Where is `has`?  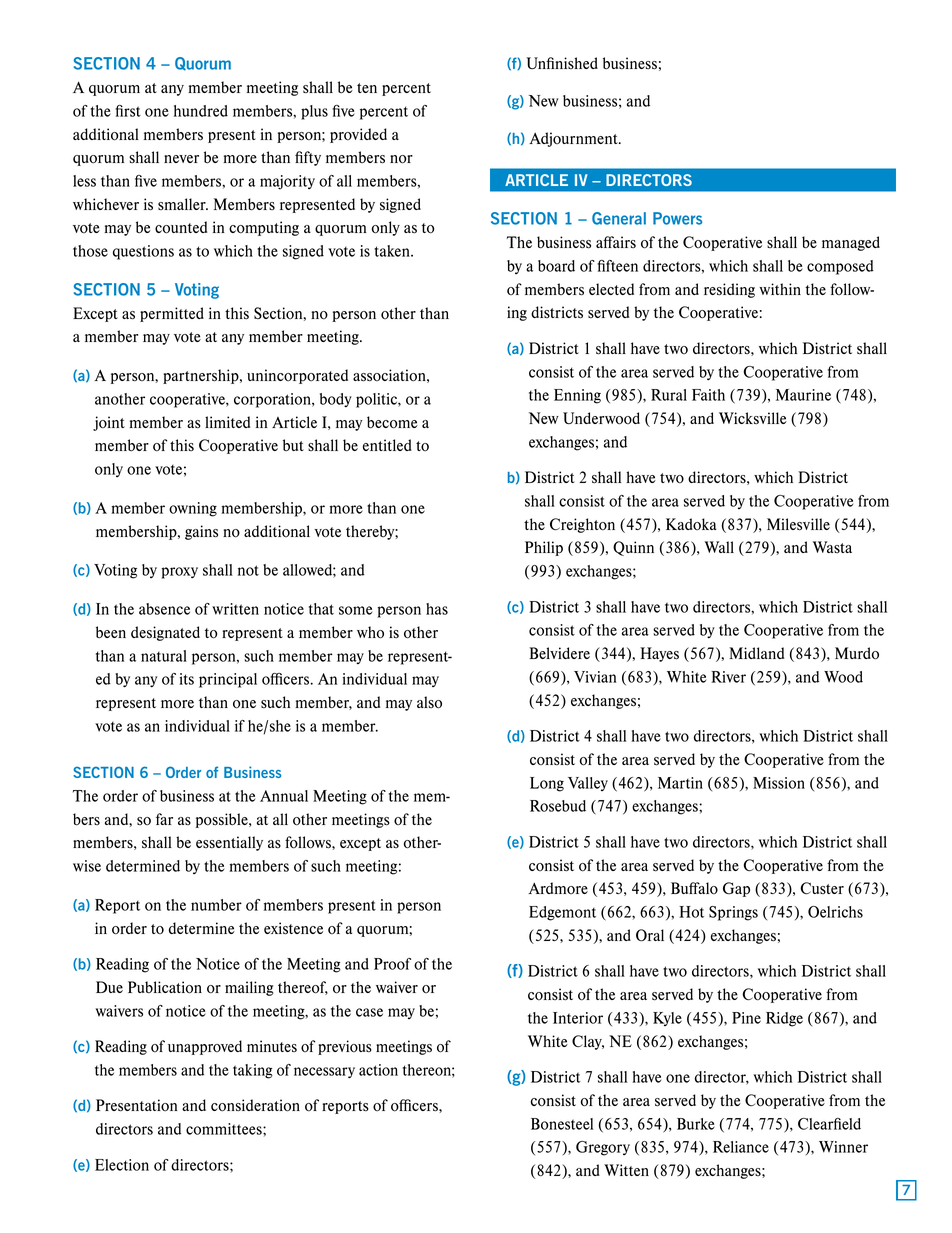 has is located at coordinates (437, 609).
